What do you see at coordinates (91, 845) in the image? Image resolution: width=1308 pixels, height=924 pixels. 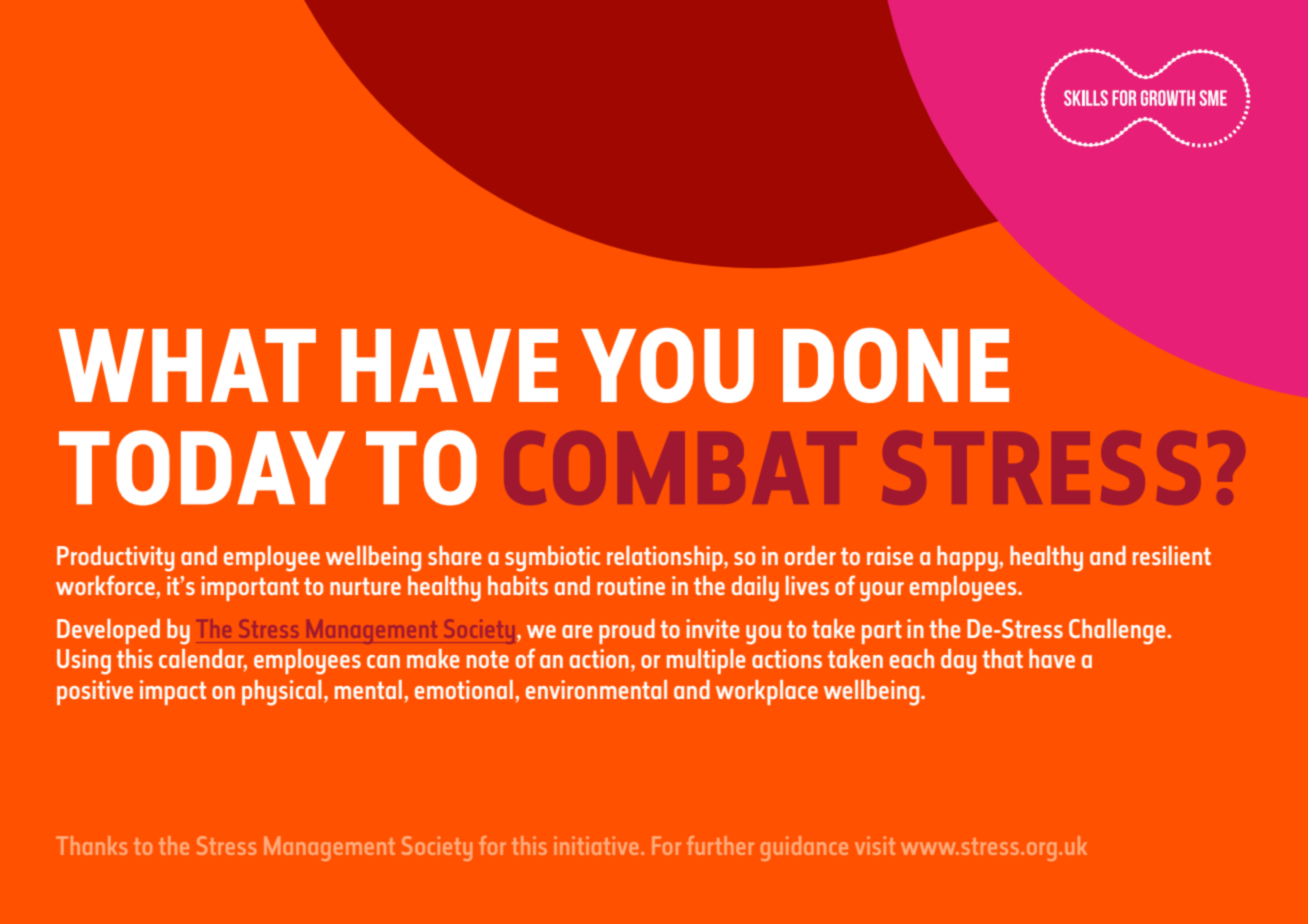 I see `Thanks` at bounding box center [91, 845].
